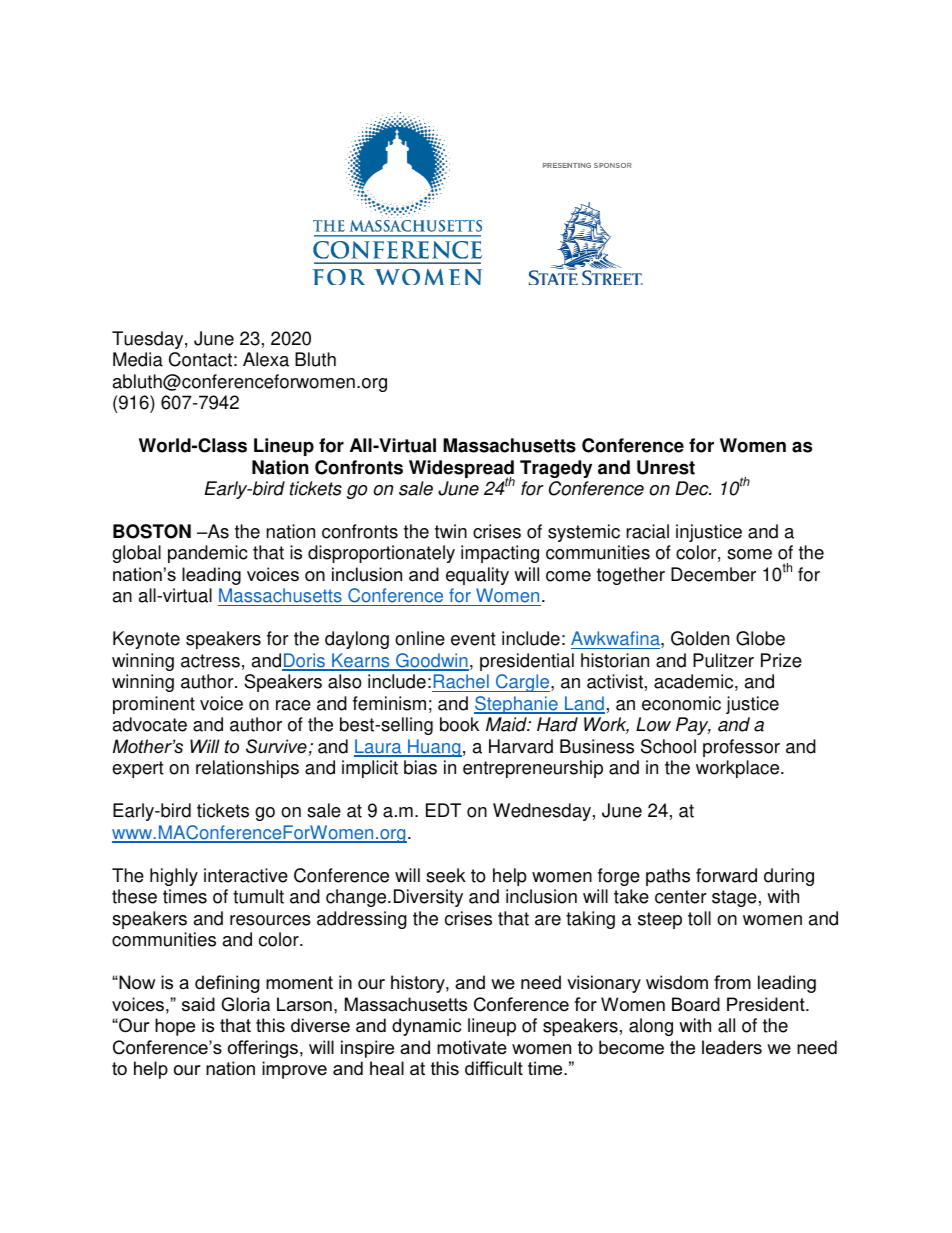  Describe the element at coordinates (266, 359) in the screenshot. I see `Alexa` at that location.
